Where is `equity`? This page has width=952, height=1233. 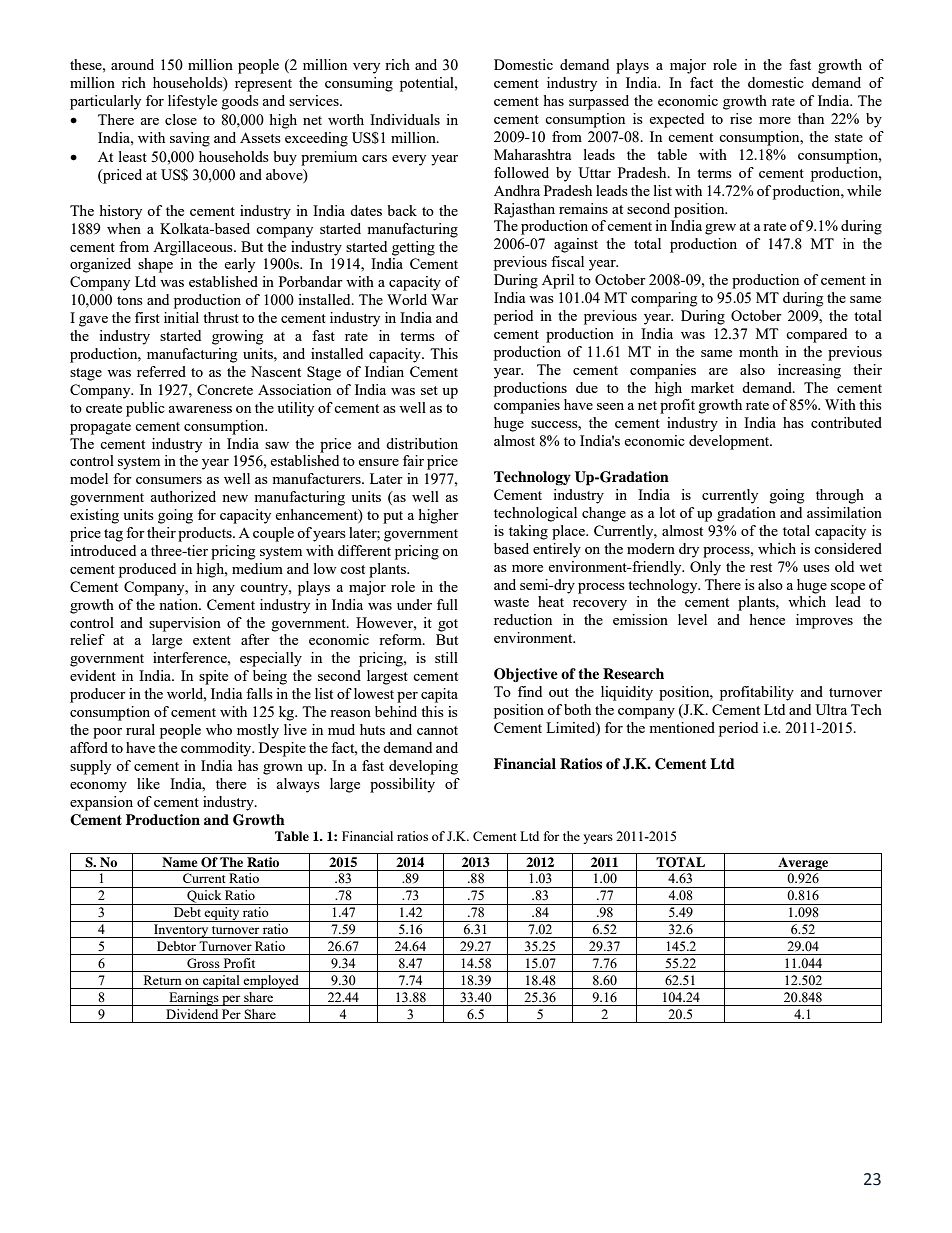
equity is located at coordinates (222, 914).
